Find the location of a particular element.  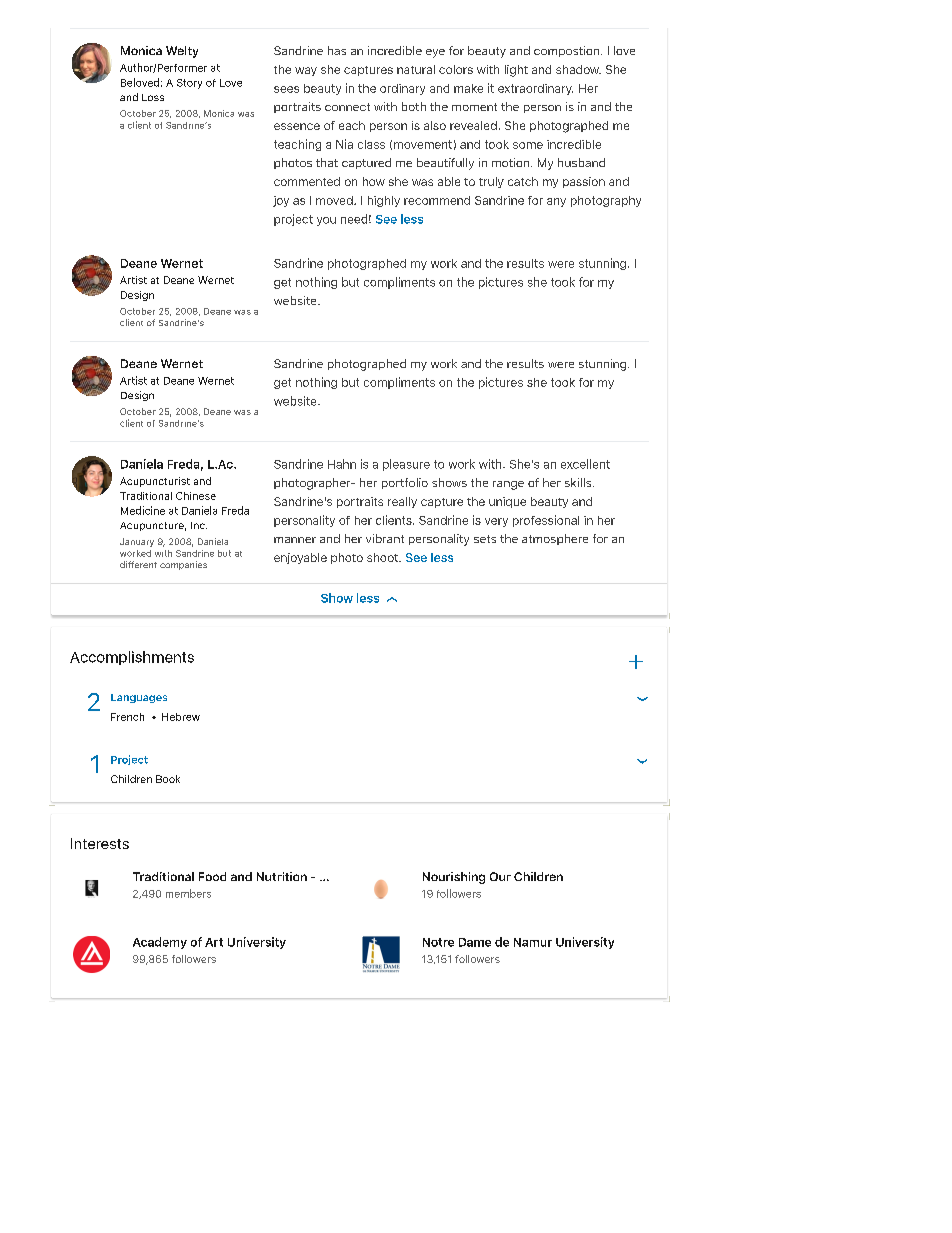

atmosphere is located at coordinates (555, 539).
